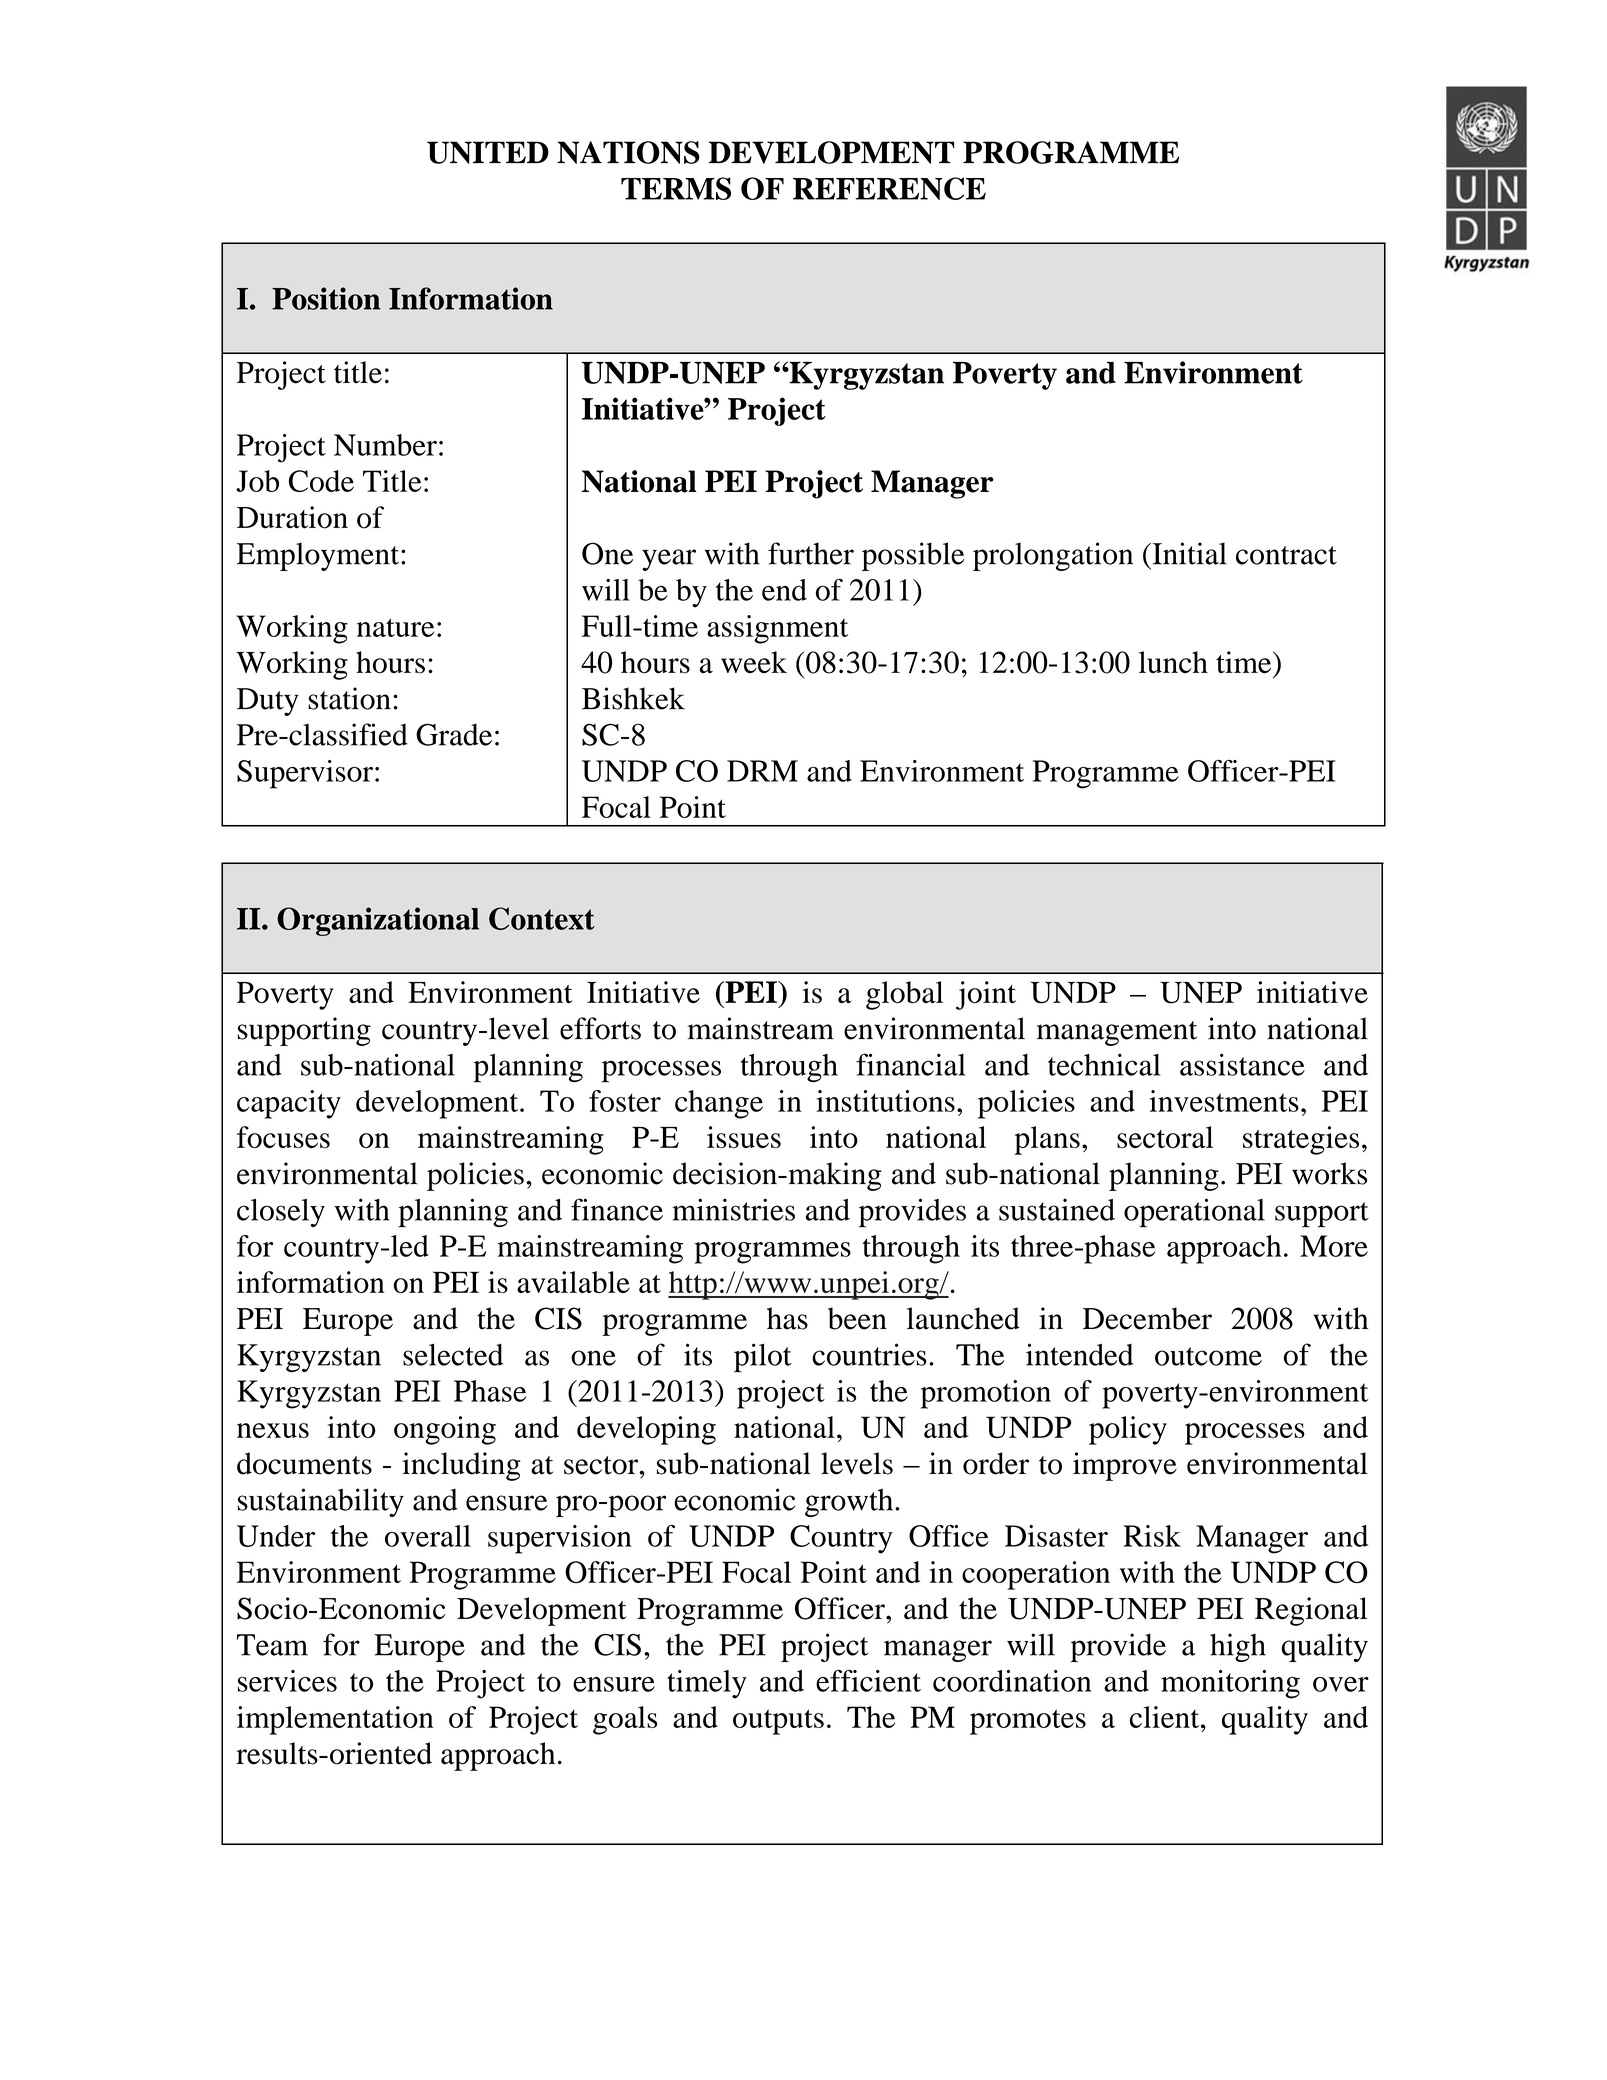 The height and width of the image is (2080, 1607). I want to click on Employment, so click(319, 556).
